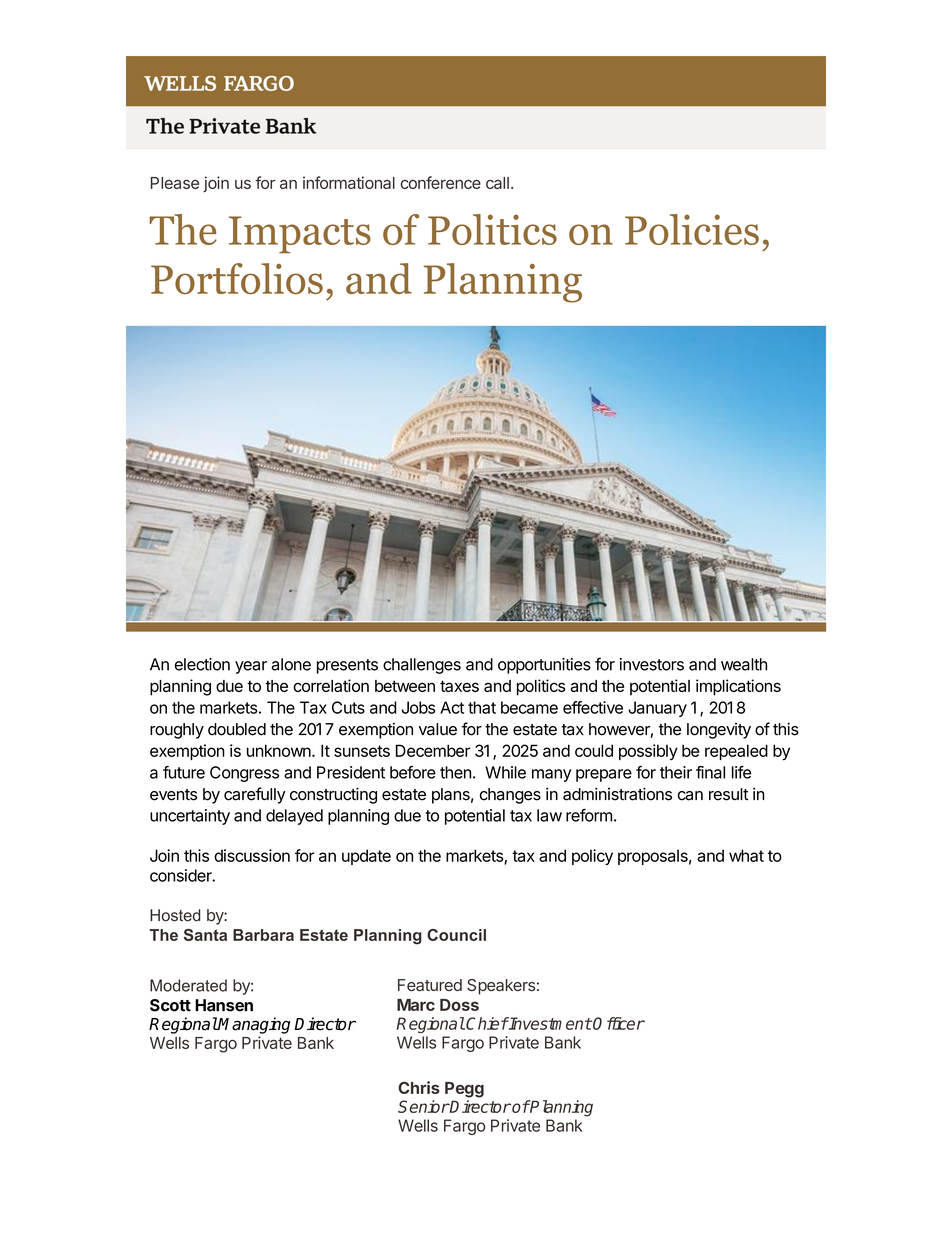 Image resolution: width=952 pixels, height=1233 pixels. What do you see at coordinates (441, 182) in the image?
I see `conference` at bounding box center [441, 182].
